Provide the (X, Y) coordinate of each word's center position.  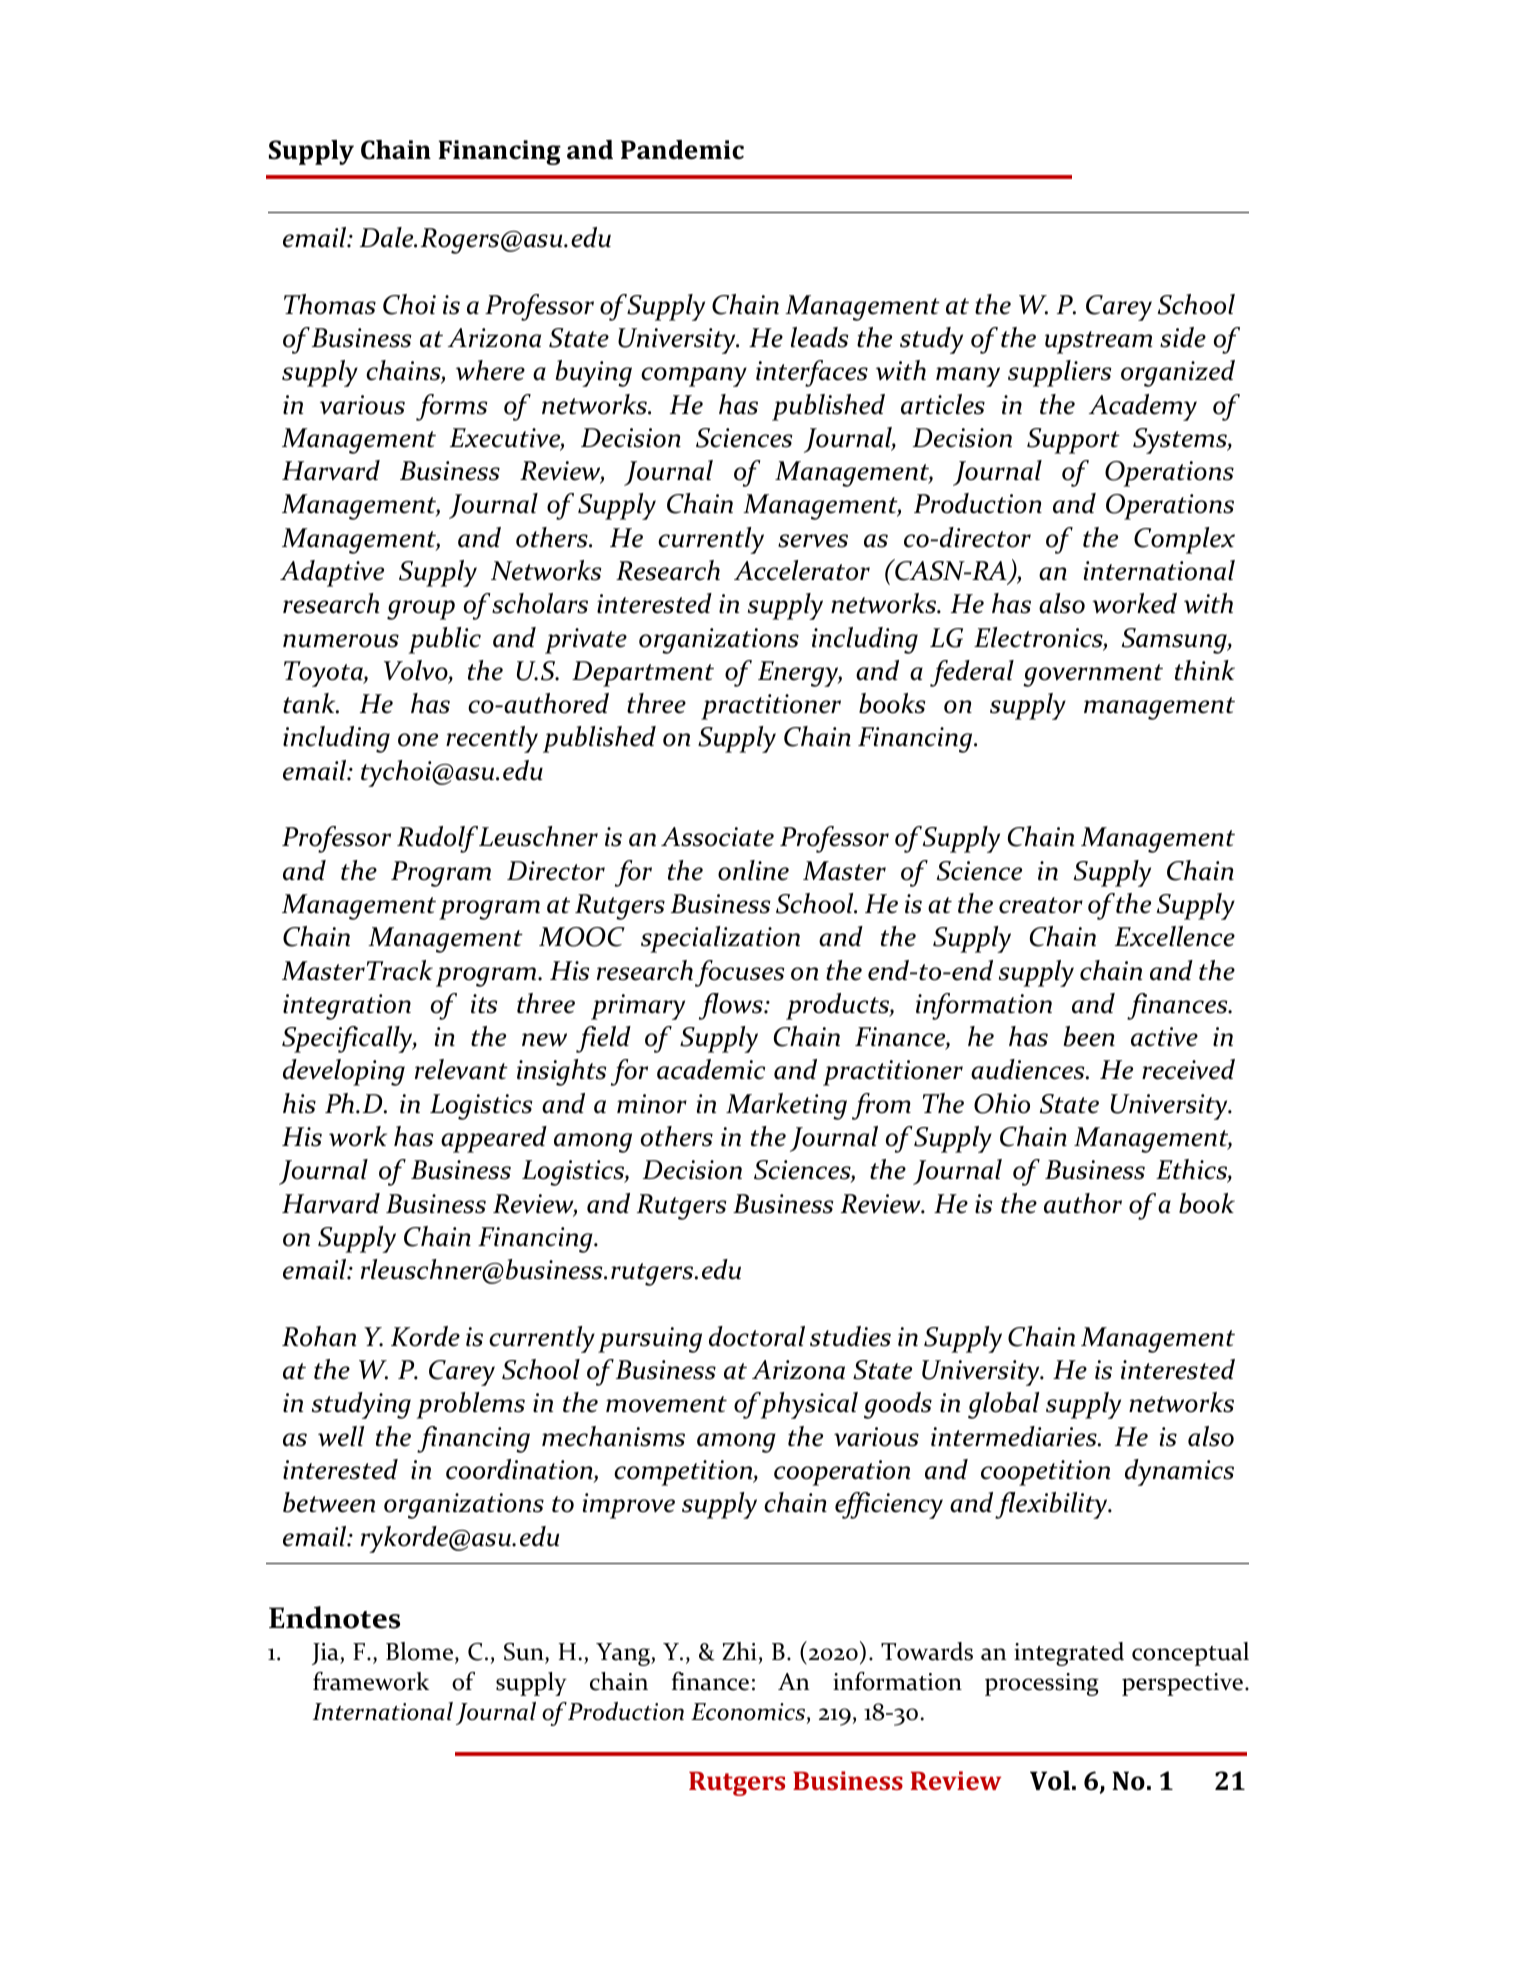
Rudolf (437, 839)
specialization (720, 939)
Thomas (330, 304)
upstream (1099, 342)
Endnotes (334, 1617)
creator (1041, 905)
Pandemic (682, 150)
